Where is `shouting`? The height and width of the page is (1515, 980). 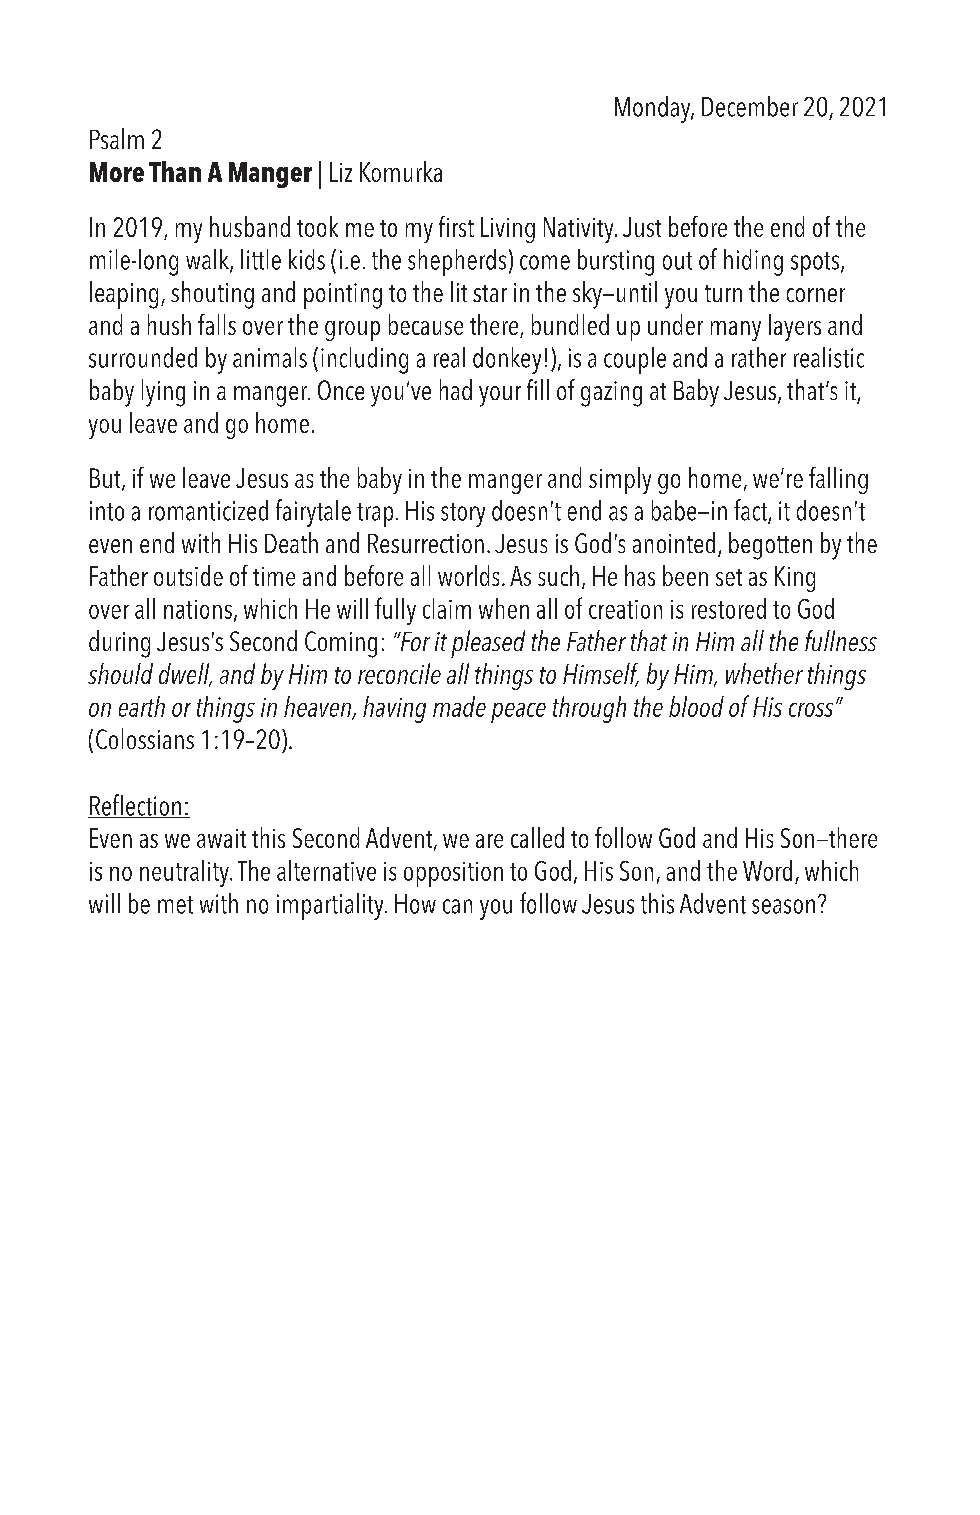
shouting is located at coordinates (212, 295).
